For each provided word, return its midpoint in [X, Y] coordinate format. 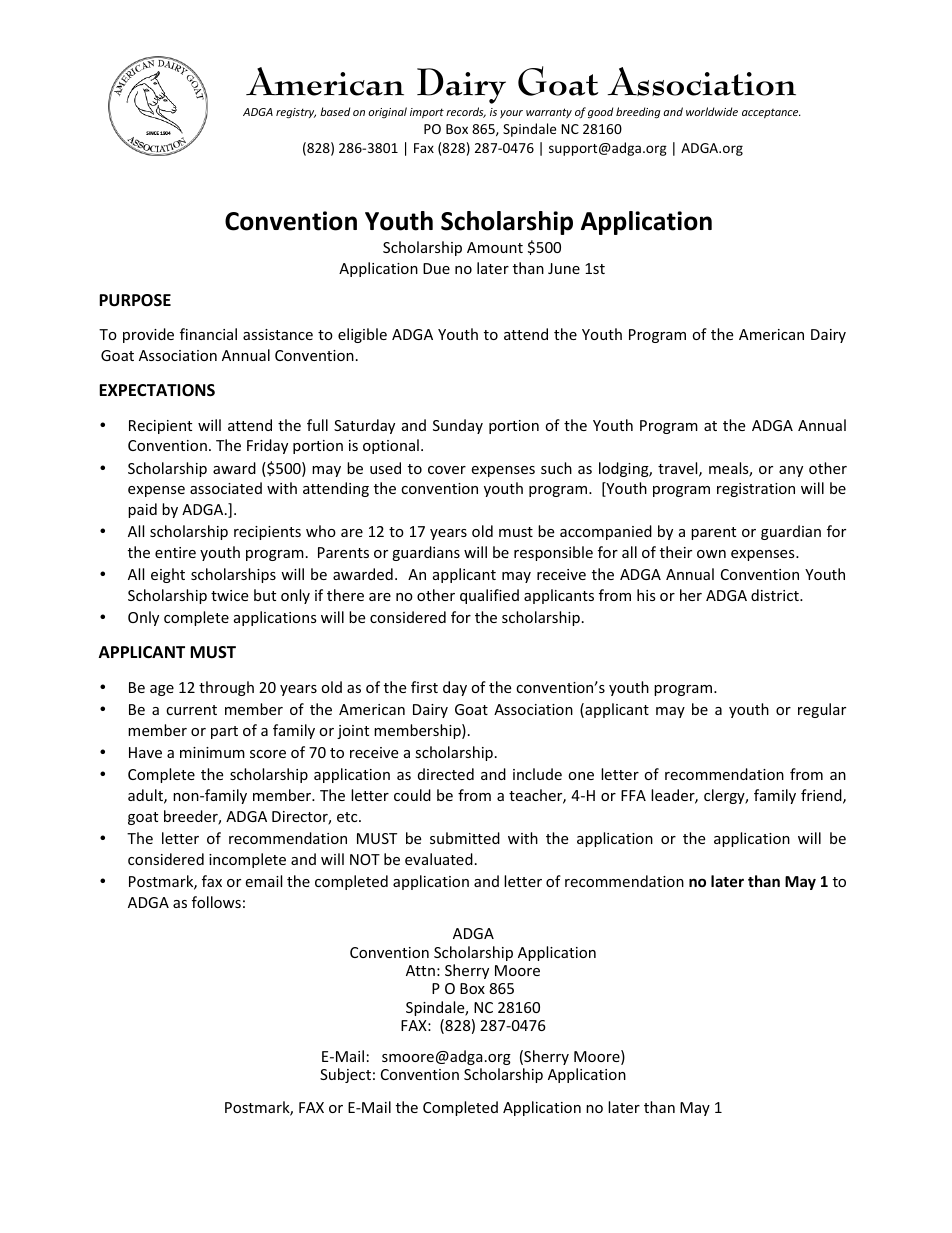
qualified [489, 596]
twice [229, 595]
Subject [345, 1075]
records [466, 112]
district [776, 595]
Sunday [458, 426]
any [791, 471]
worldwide [712, 111]
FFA [633, 795]
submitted [465, 838]
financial [208, 334]
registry [296, 113]
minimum [212, 752]
